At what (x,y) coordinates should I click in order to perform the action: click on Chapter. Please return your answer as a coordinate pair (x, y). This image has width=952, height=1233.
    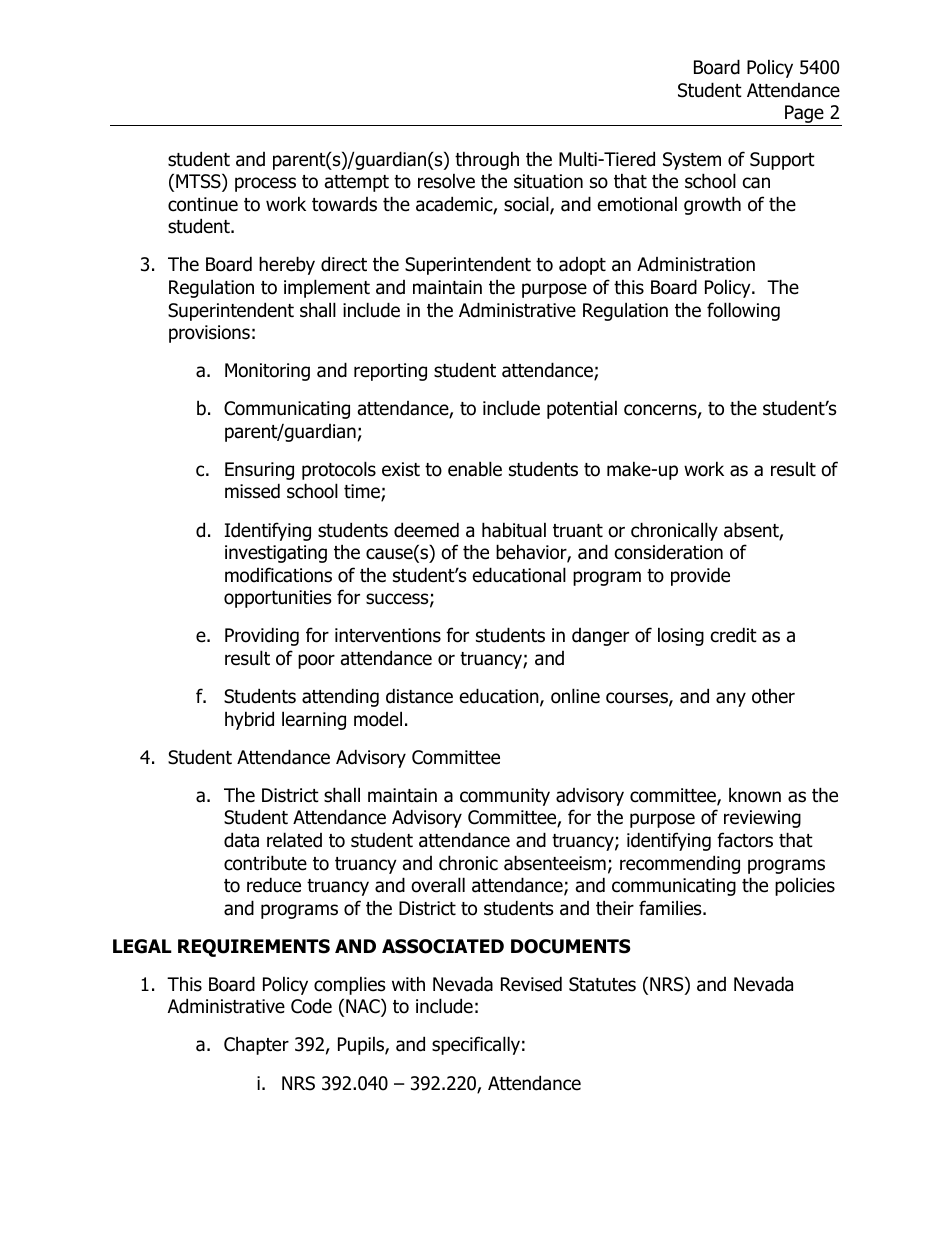
    Looking at the image, I should click on (256, 1045).
